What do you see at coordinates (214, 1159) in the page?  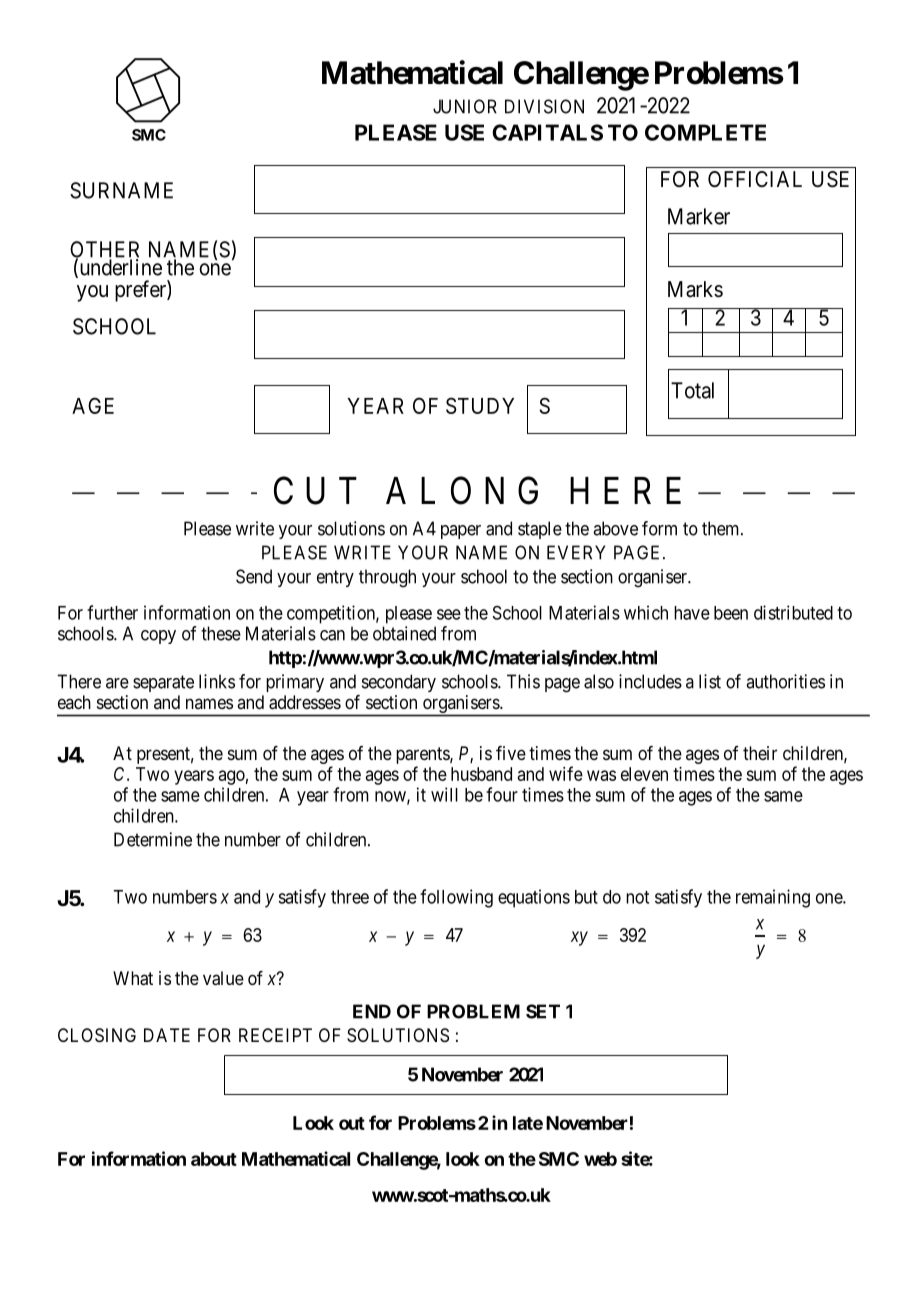 I see `about` at bounding box center [214, 1159].
